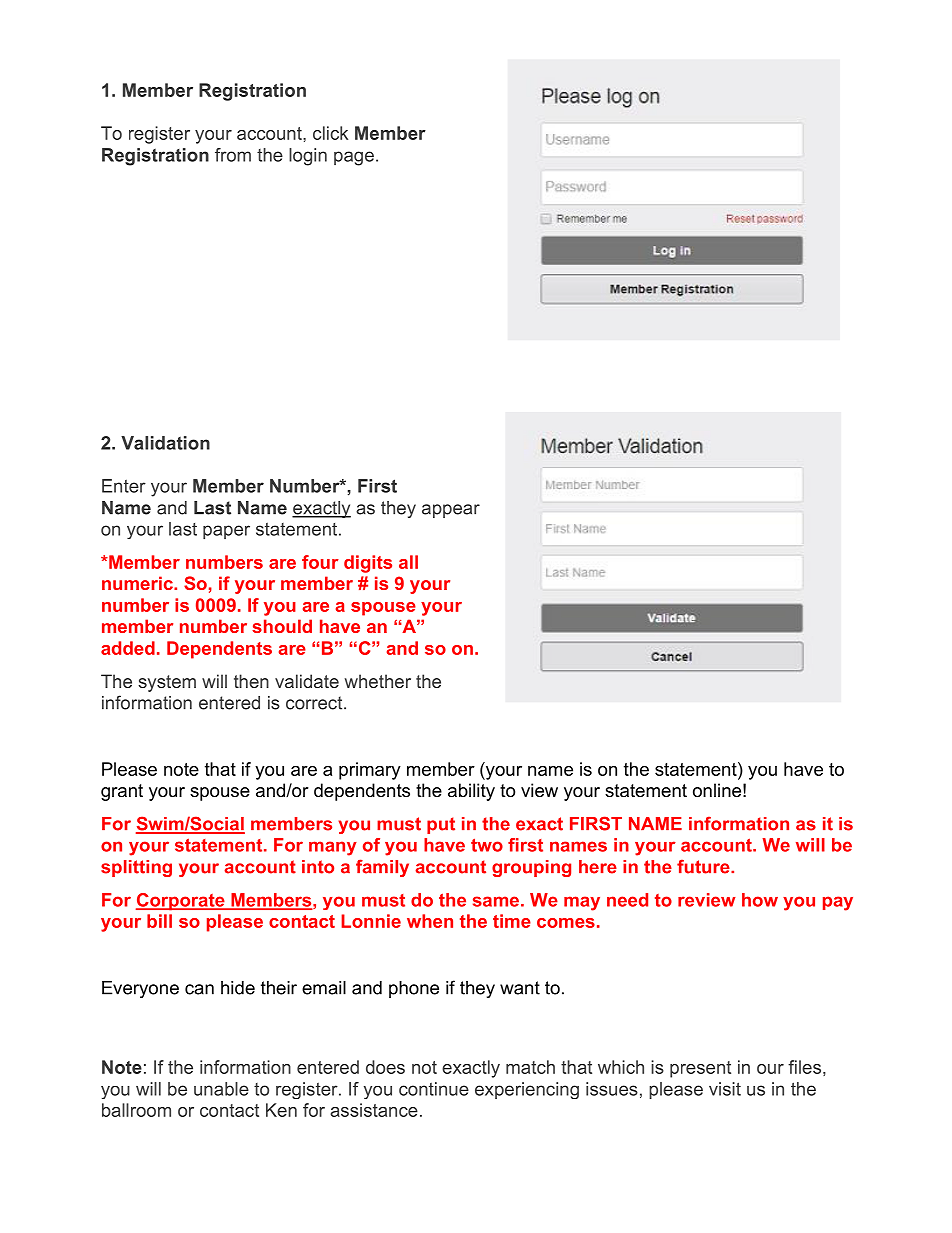 The width and height of the screenshot is (952, 1233). Describe the element at coordinates (233, 155) in the screenshot. I see `from` at that location.
